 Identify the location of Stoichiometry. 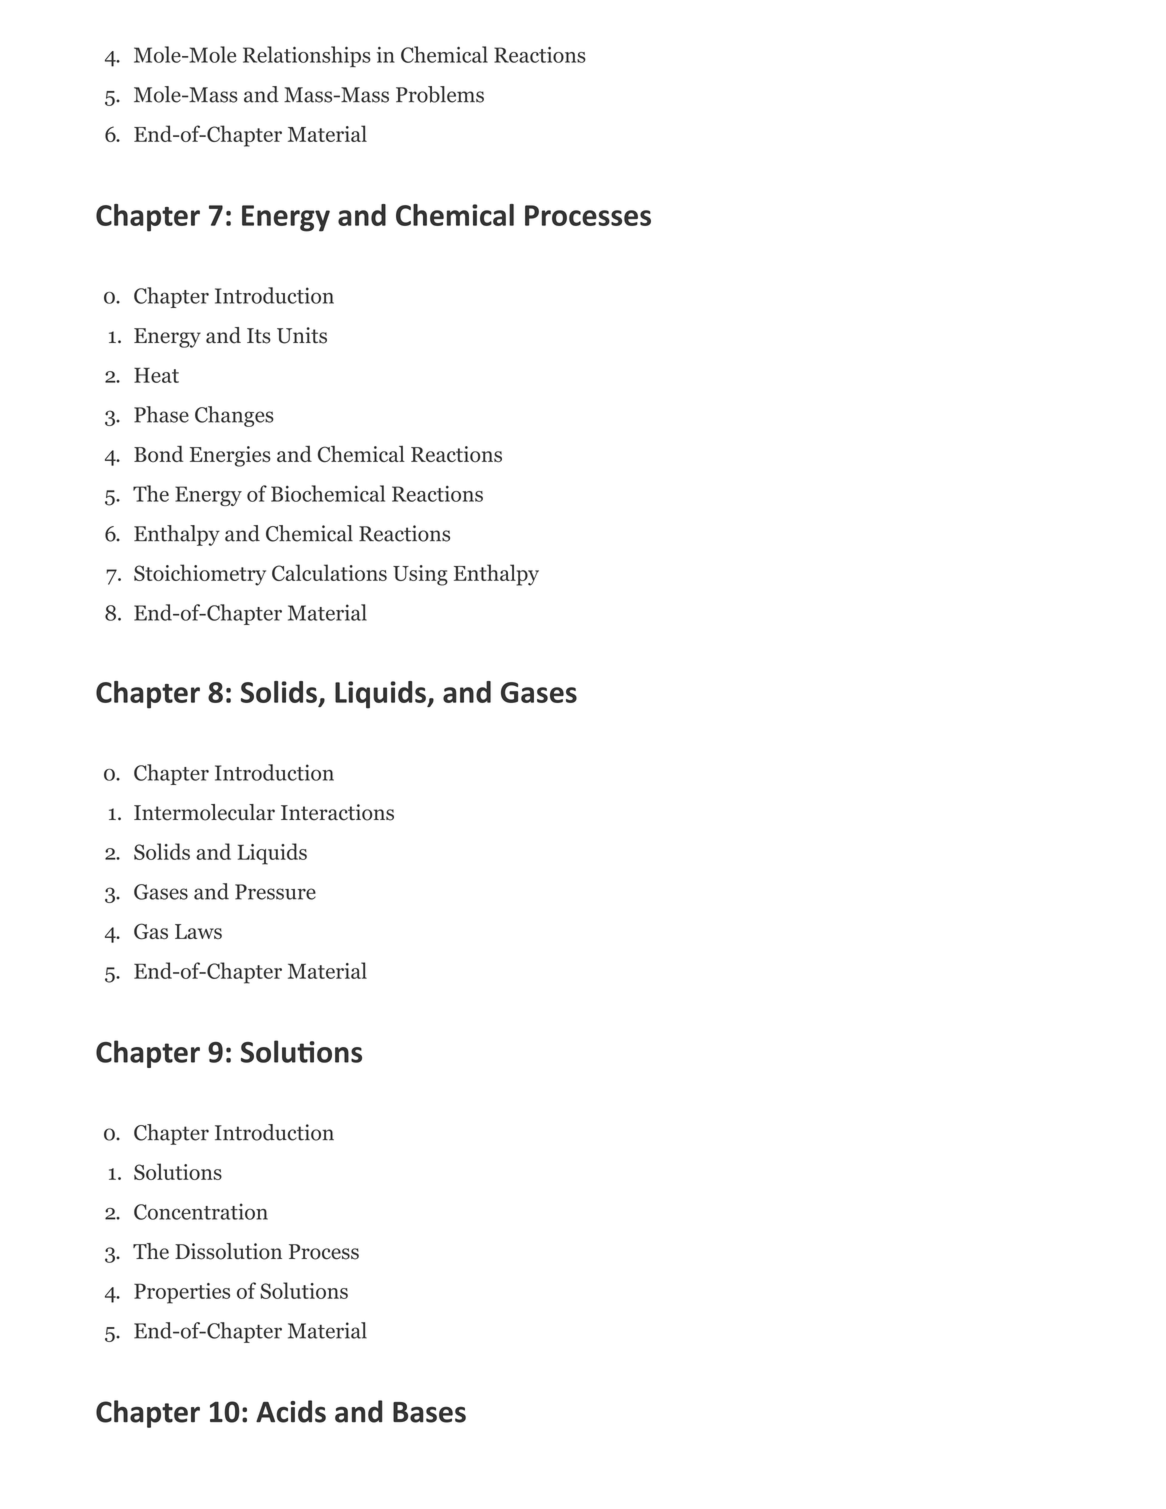
(200, 575).
